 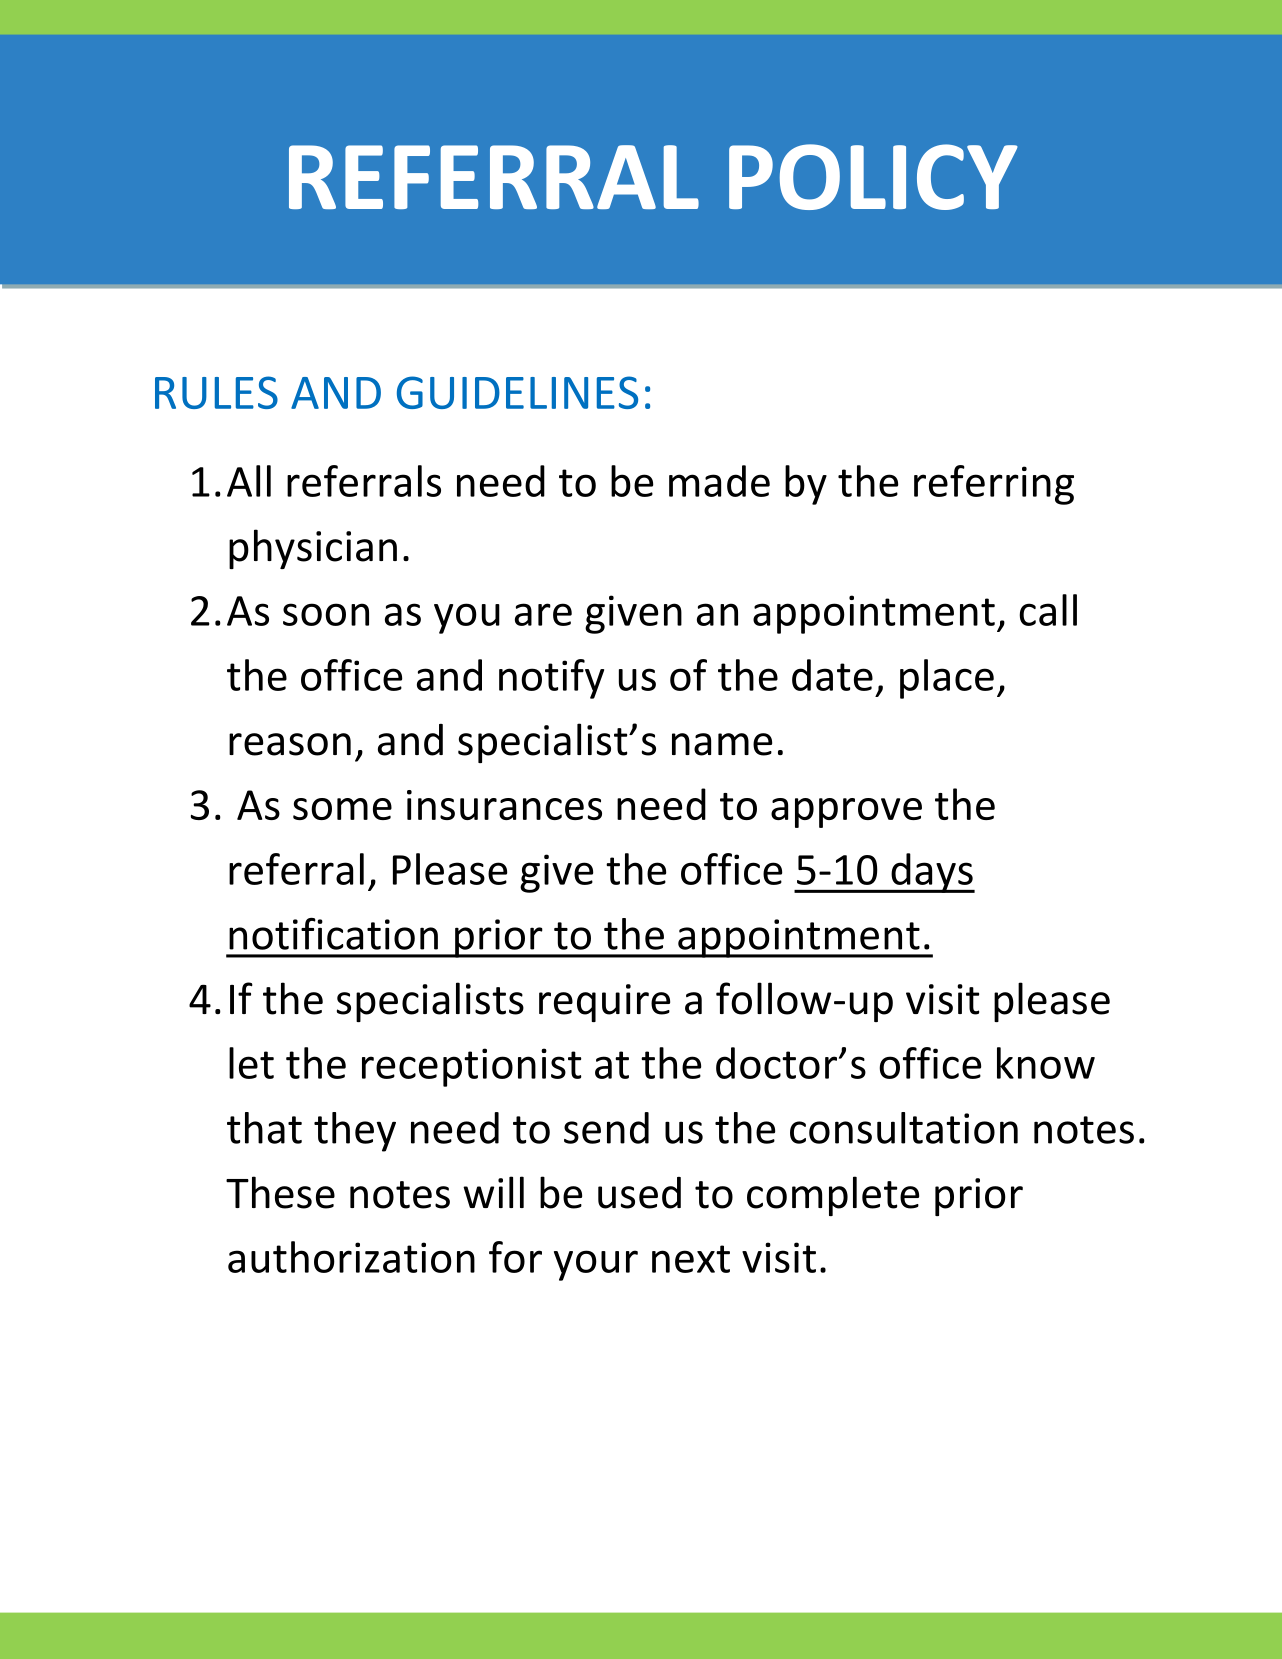 I want to click on reason, so click(x=290, y=744).
